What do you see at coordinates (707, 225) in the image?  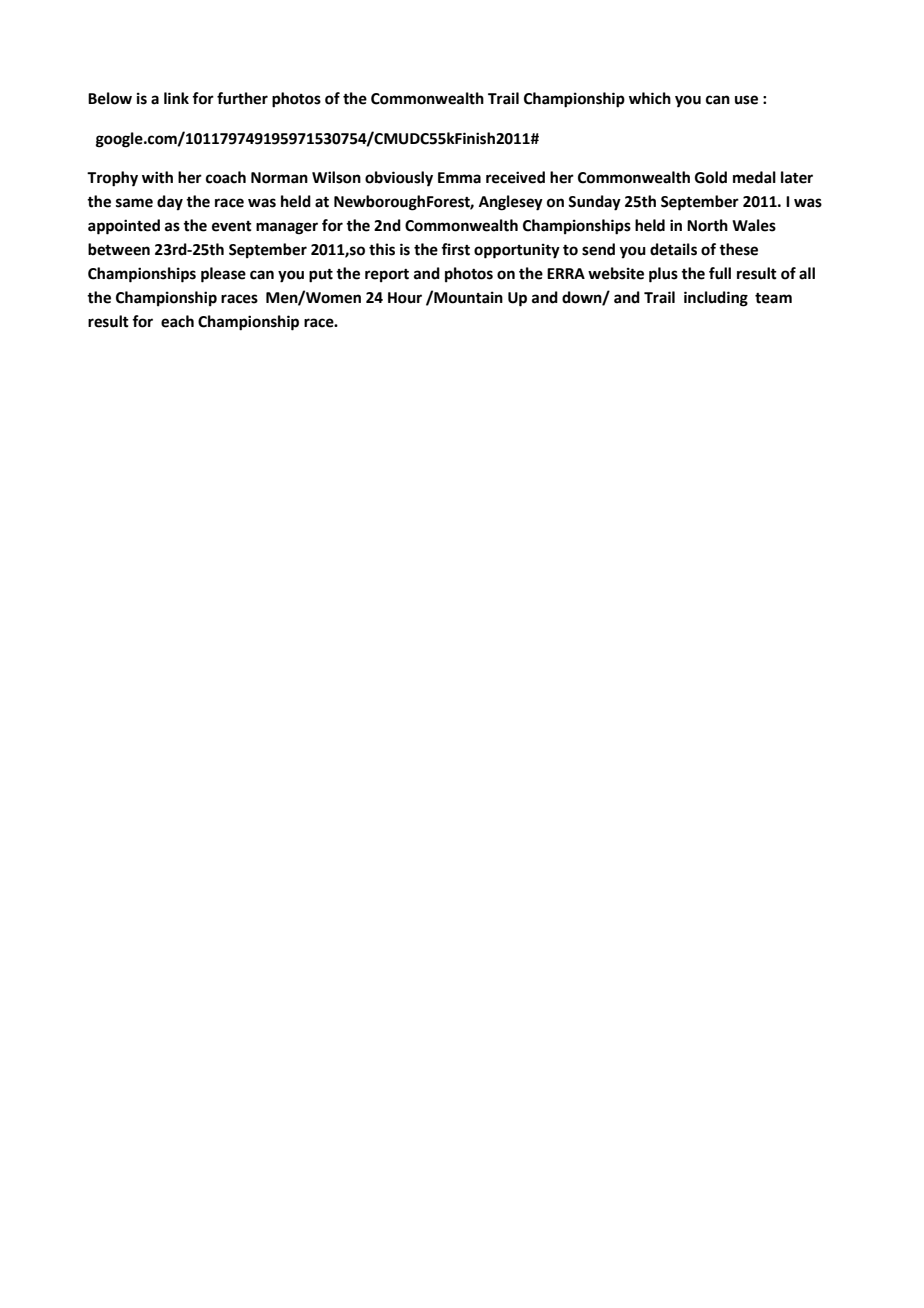 I see `North` at bounding box center [707, 225].
